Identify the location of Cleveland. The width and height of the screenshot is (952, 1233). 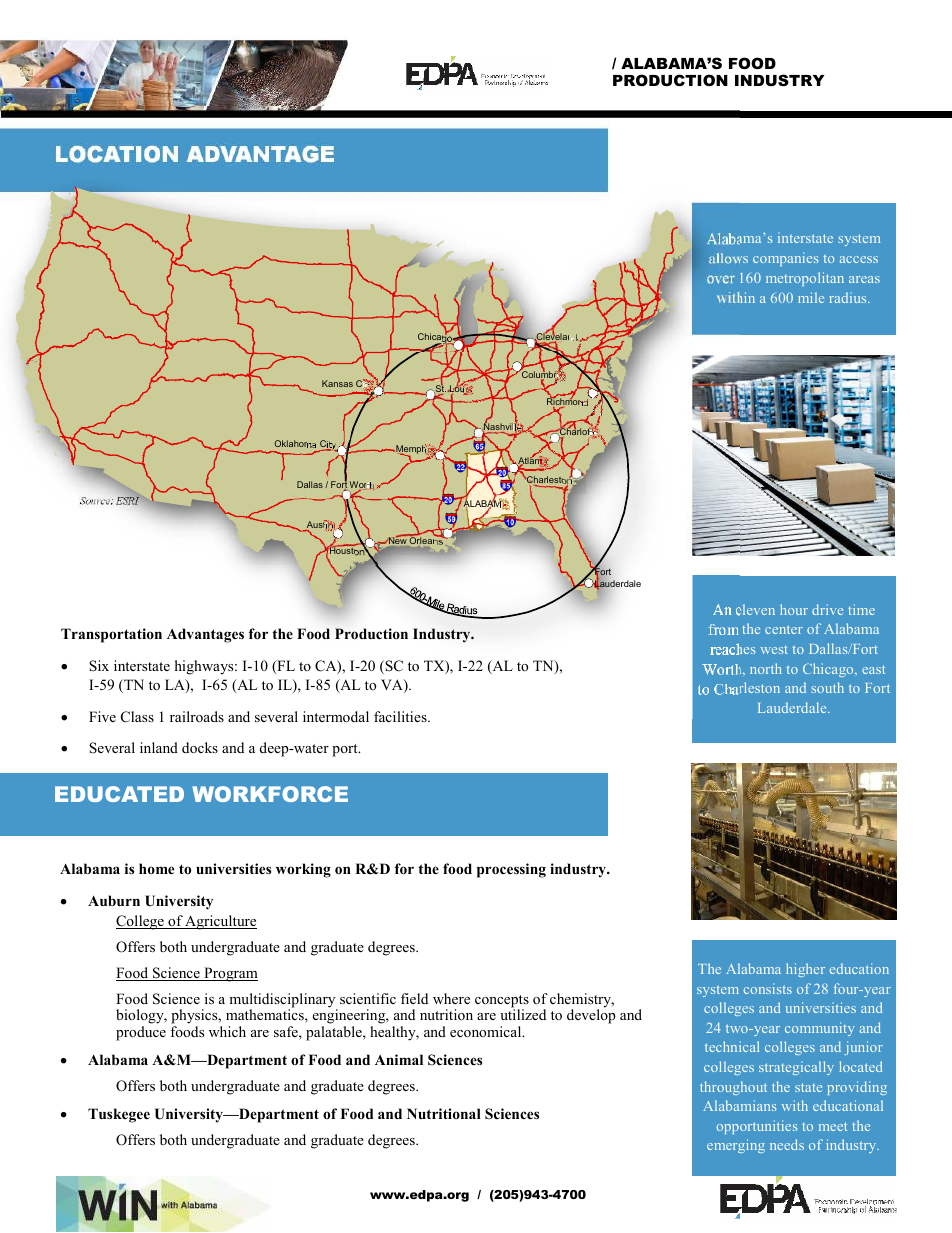
(556, 337).
